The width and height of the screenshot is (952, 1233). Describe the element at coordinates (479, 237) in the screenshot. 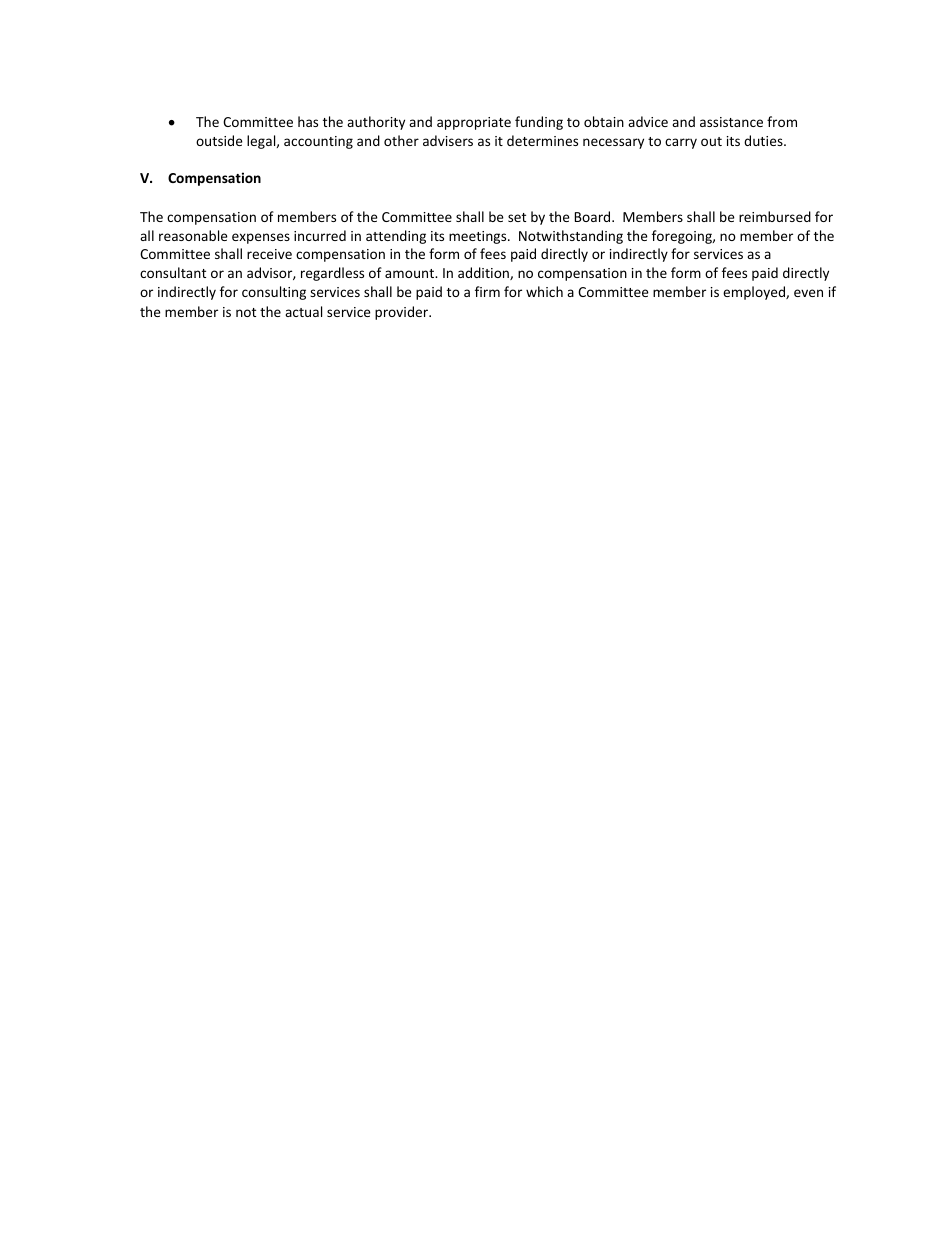

I see `meetings` at that location.
